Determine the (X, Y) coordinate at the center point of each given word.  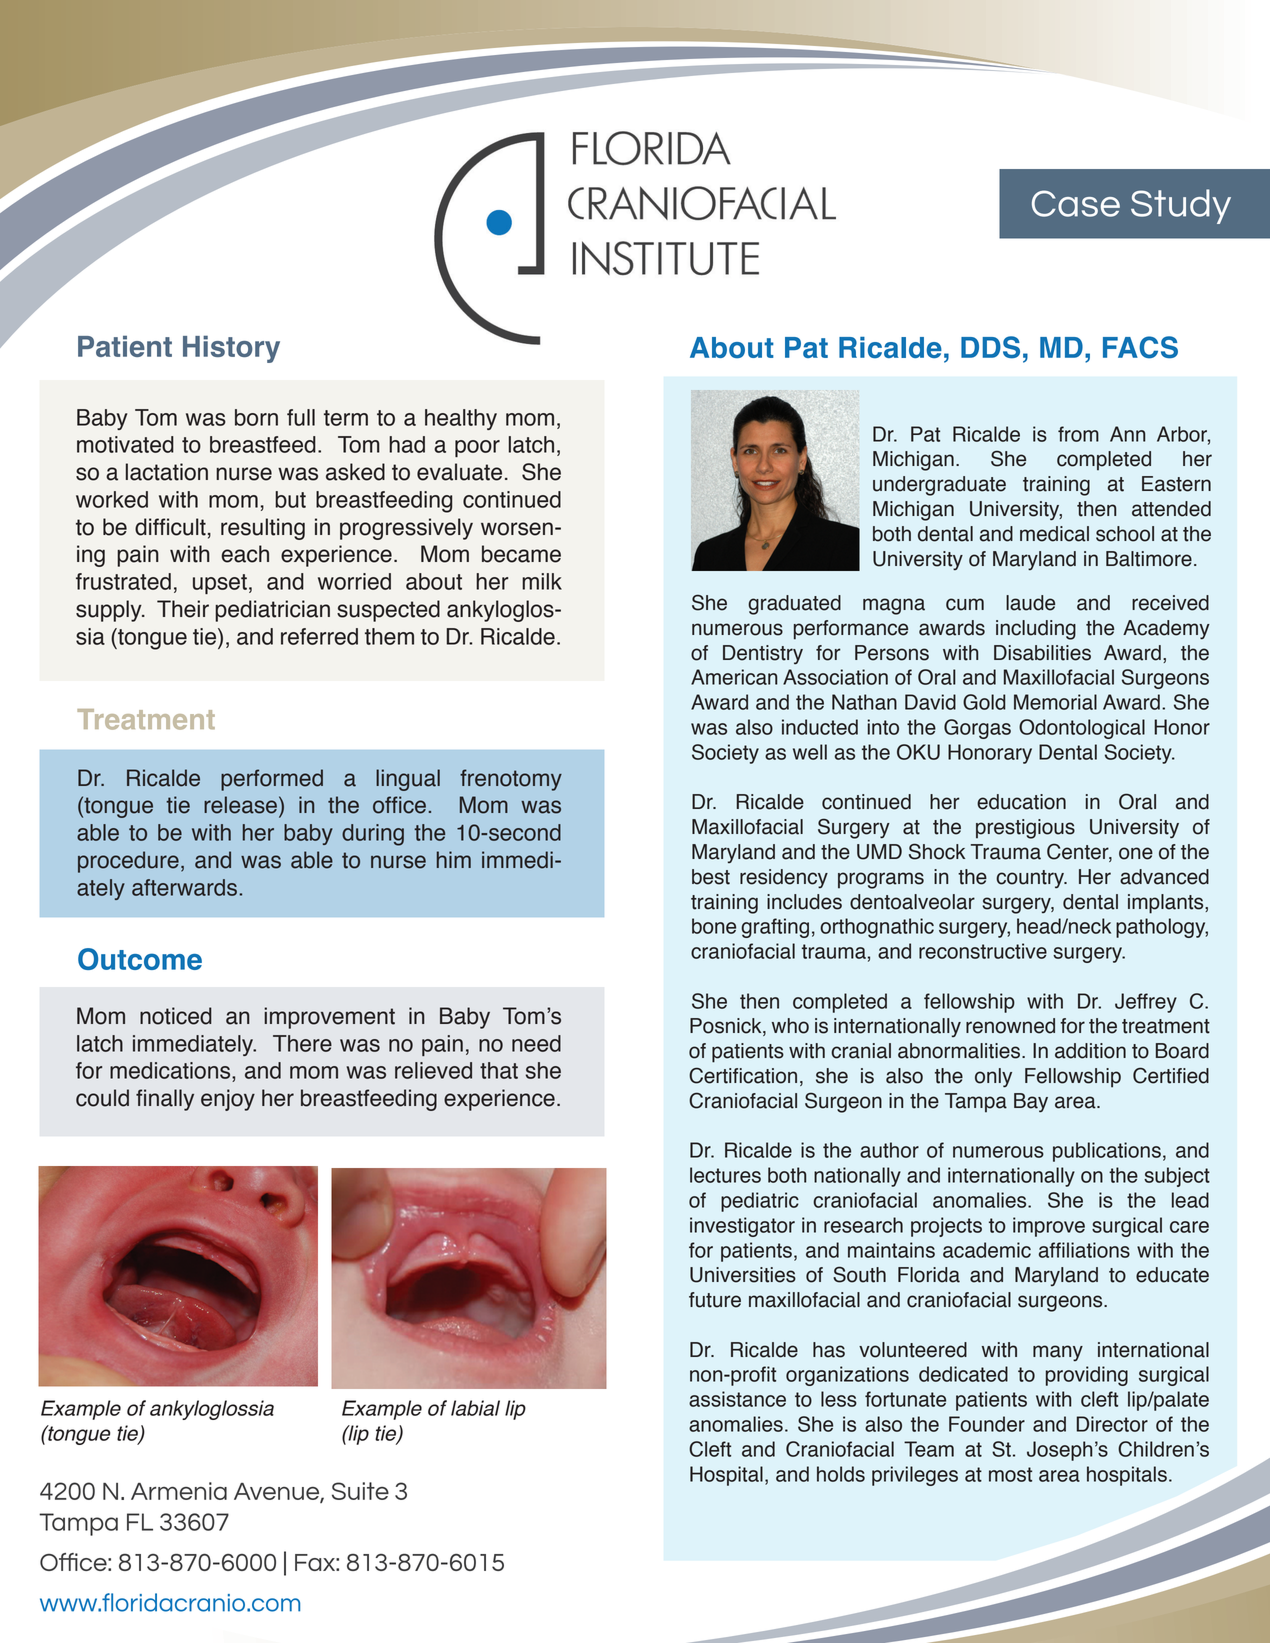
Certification (743, 1075)
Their (183, 609)
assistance (737, 1399)
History (231, 349)
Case (1076, 203)
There (302, 1043)
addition (1090, 1051)
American (734, 677)
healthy (461, 419)
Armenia (179, 1491)
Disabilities (1042, 653)
